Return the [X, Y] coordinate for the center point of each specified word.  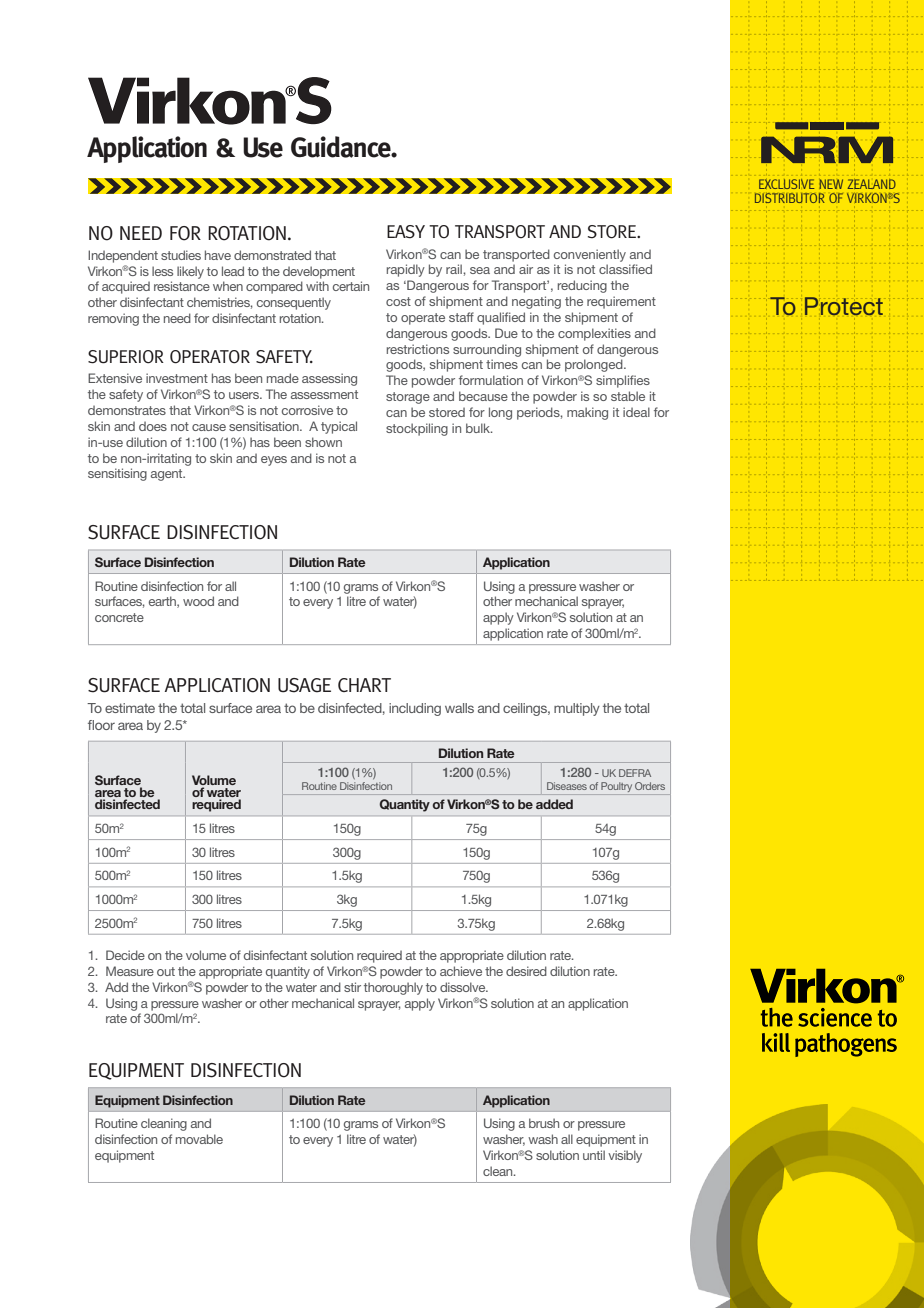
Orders [650, 786]
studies [181, 255]
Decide [125, 955]
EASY [406, 232]
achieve [461, 971]
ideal [636, 412]
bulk [479, 428]
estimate [130, 708]
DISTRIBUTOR [790, 198]
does [153, 426]
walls [459, 708]
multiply [577, 709]
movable [199, 1139]
